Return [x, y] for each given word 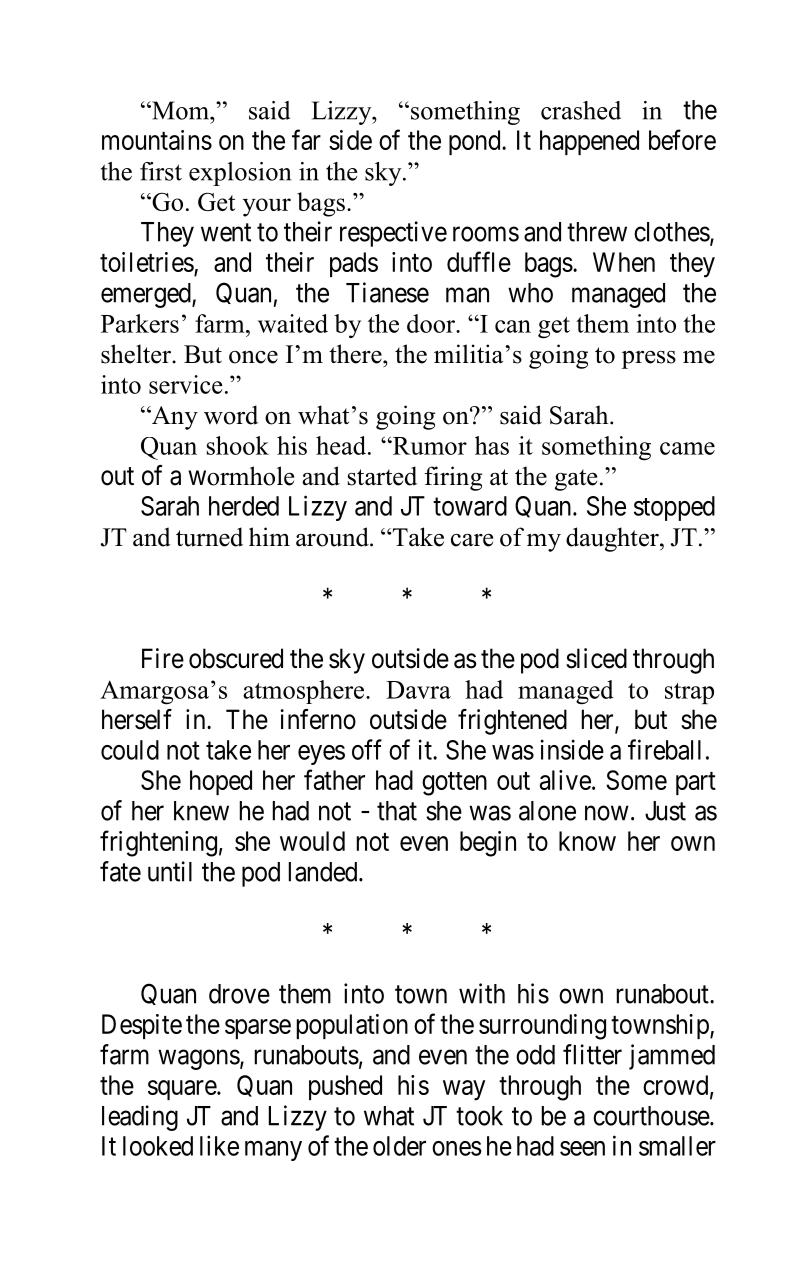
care [472, 540]
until [170, 871]
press [649, 360]
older [399, 1146]
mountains [157, 140]
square [183, 1090]
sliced [596, 658]
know [587, 841]
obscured [236, 658]
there [356, 354]
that [397, 811]
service [186, 384]
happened [589, 142]
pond [476, 142]
